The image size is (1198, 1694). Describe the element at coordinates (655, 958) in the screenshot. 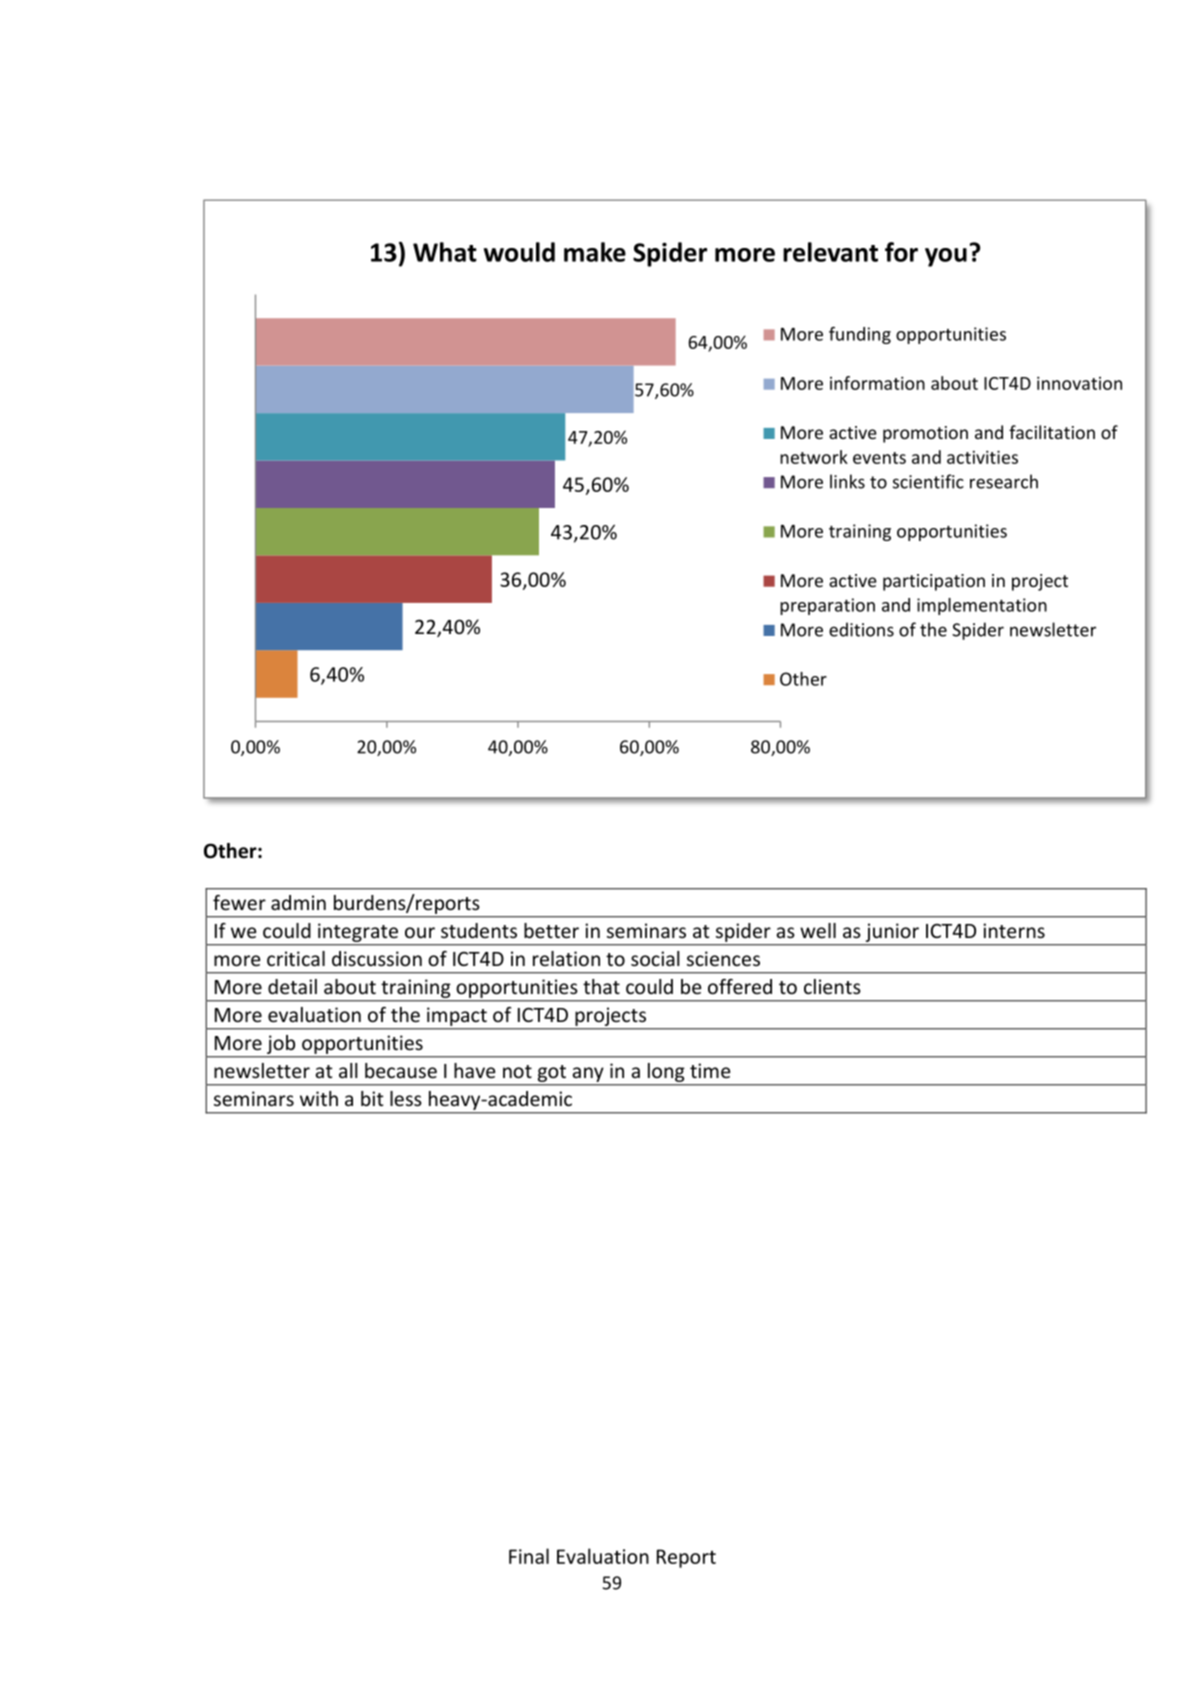

I see `social` at that location.
